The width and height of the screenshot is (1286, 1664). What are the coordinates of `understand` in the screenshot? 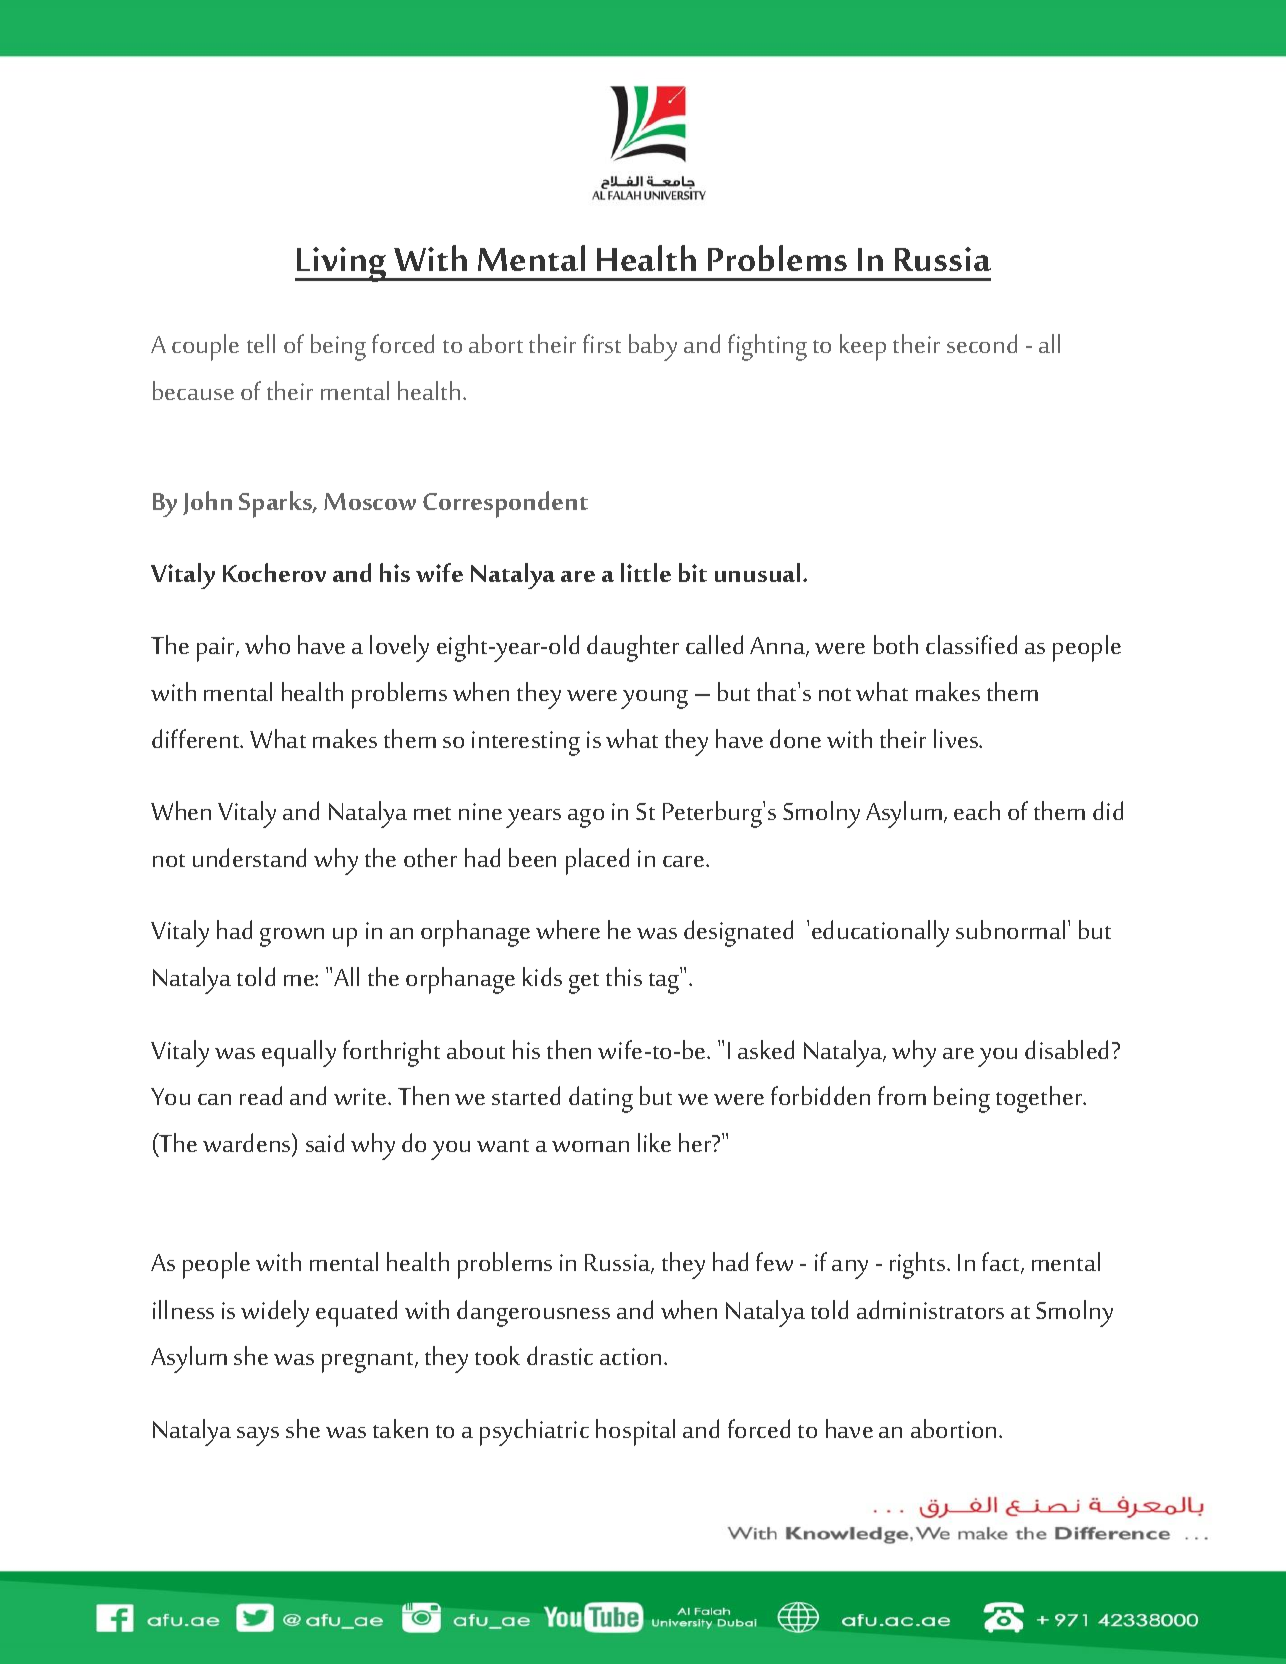 It's located at (249, 857).
